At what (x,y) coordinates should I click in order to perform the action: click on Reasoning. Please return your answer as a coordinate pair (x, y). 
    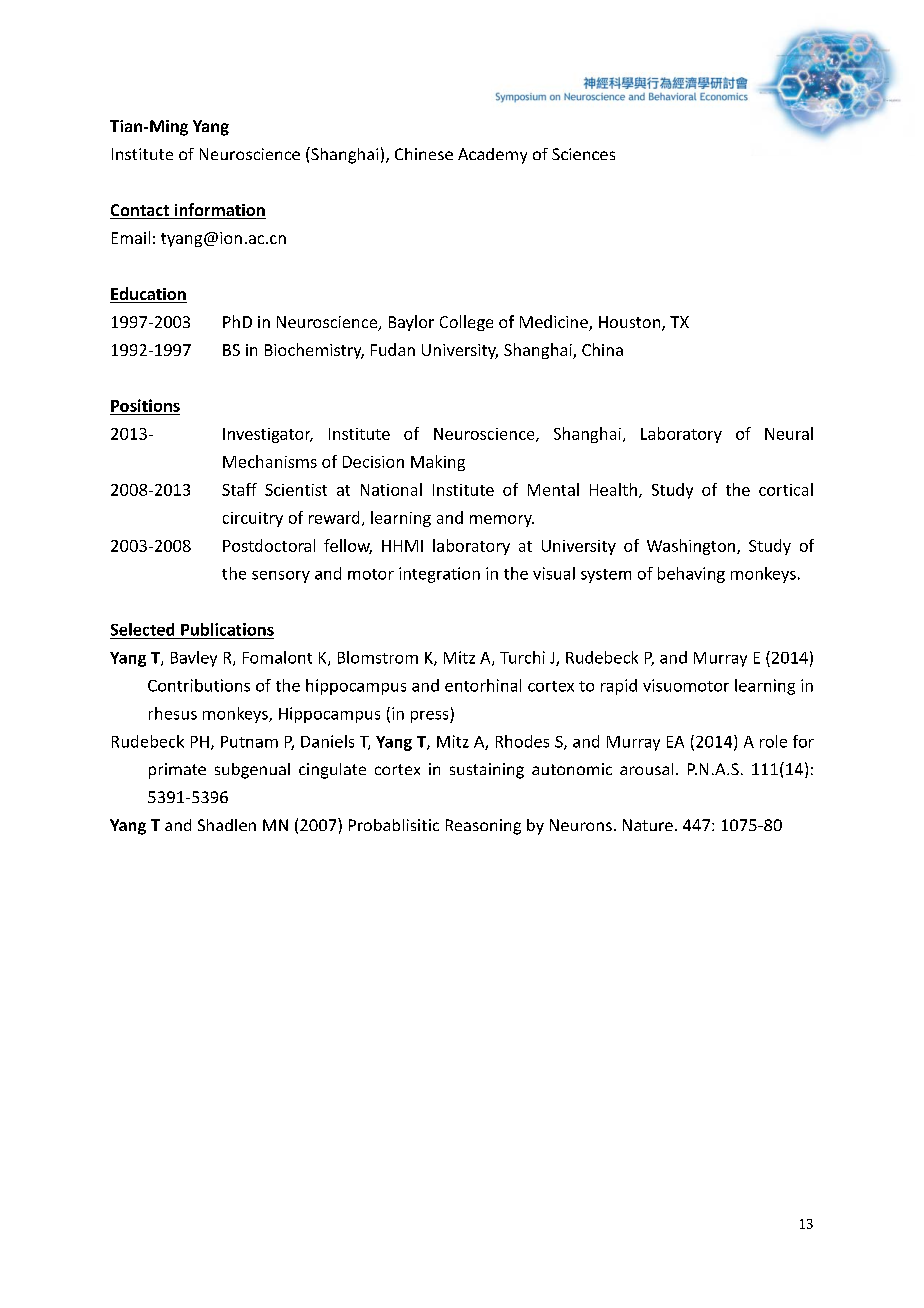
    Looking at the image, I should click on (483, 827).
